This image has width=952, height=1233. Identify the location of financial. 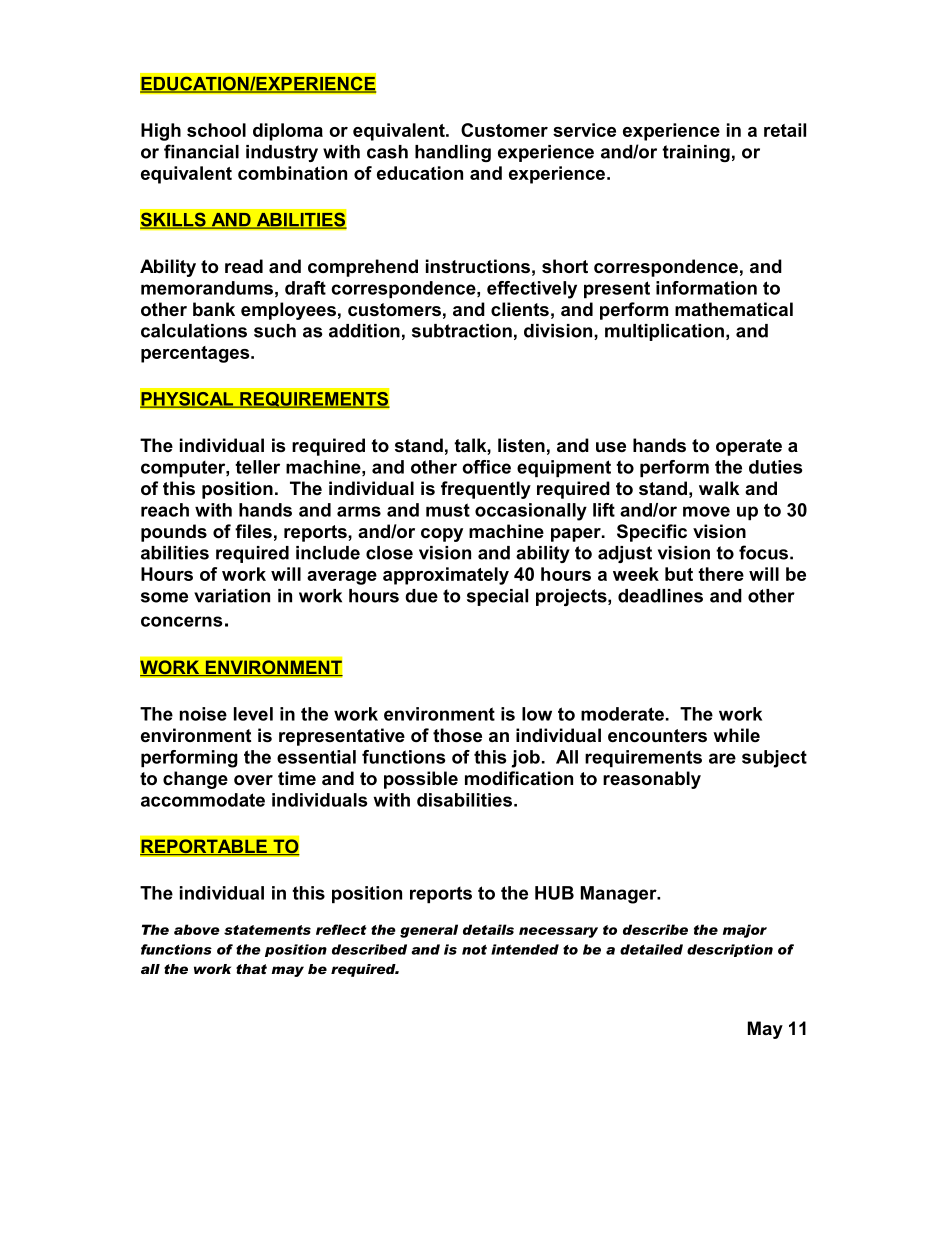
(201, 151).
